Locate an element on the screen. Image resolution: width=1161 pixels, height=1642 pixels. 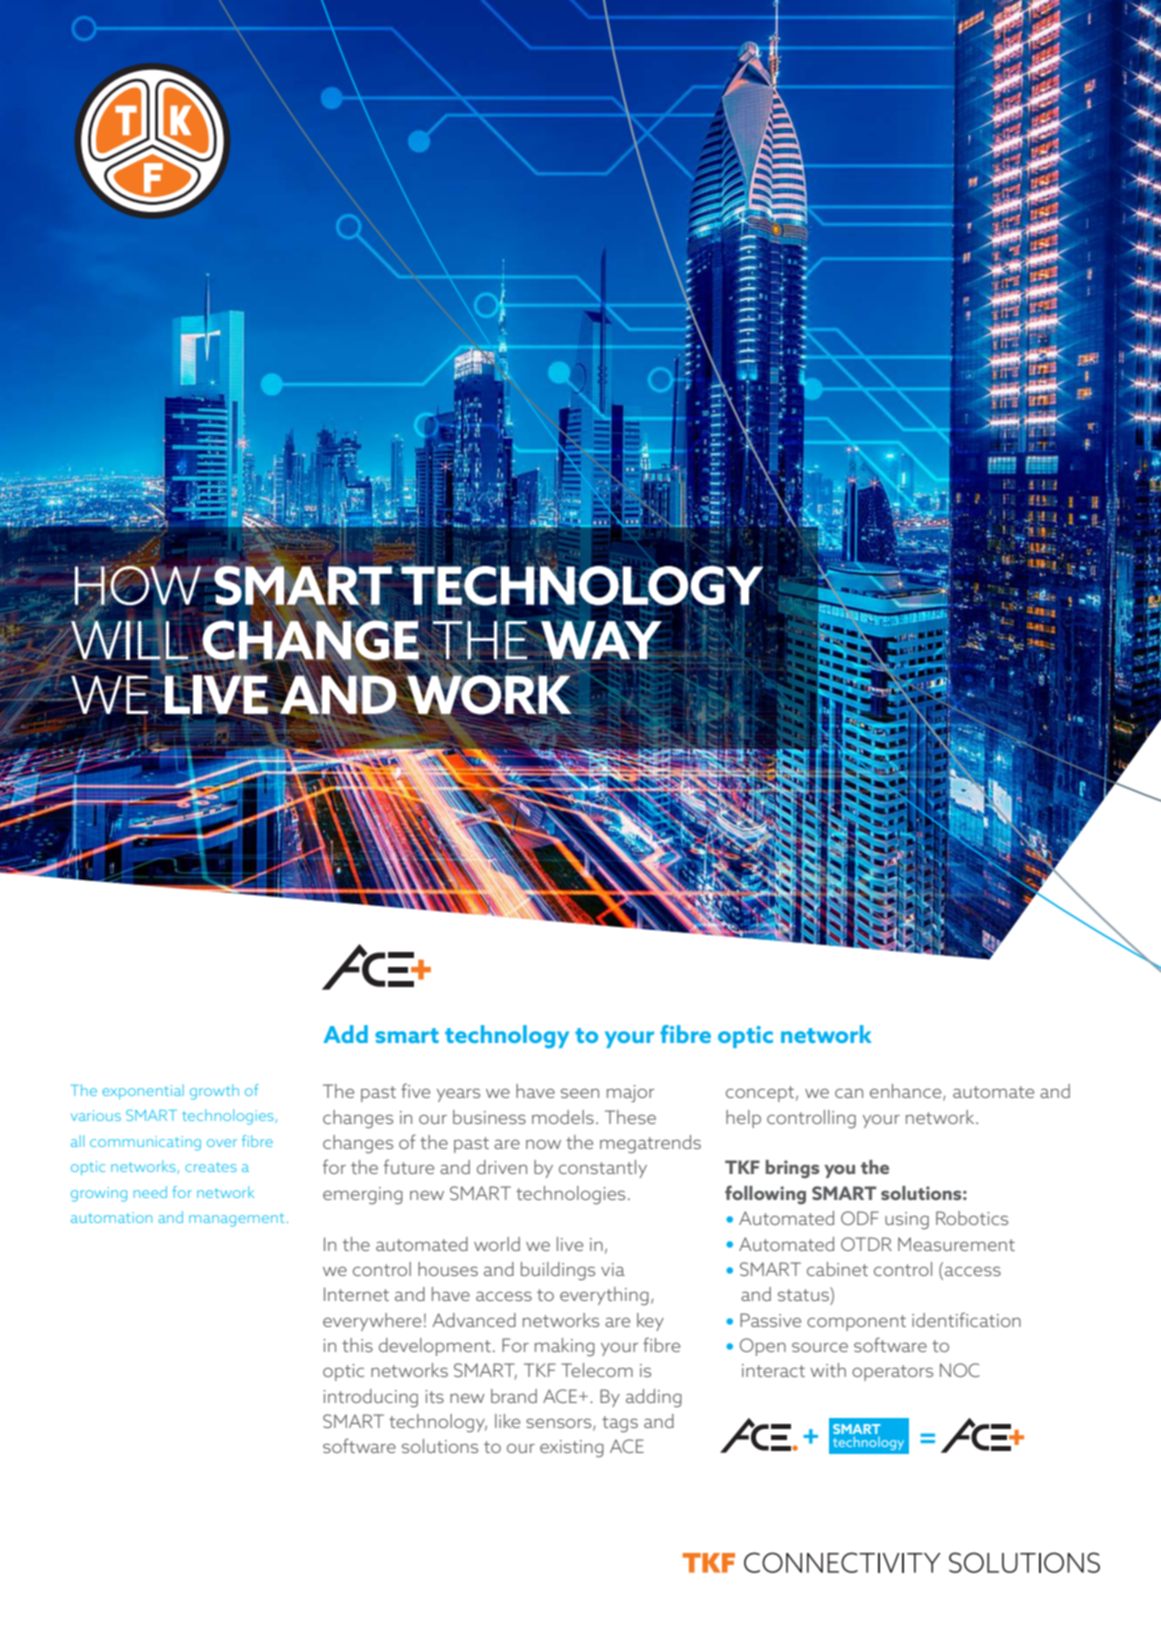
management is located at coordinates (236, 1220).
